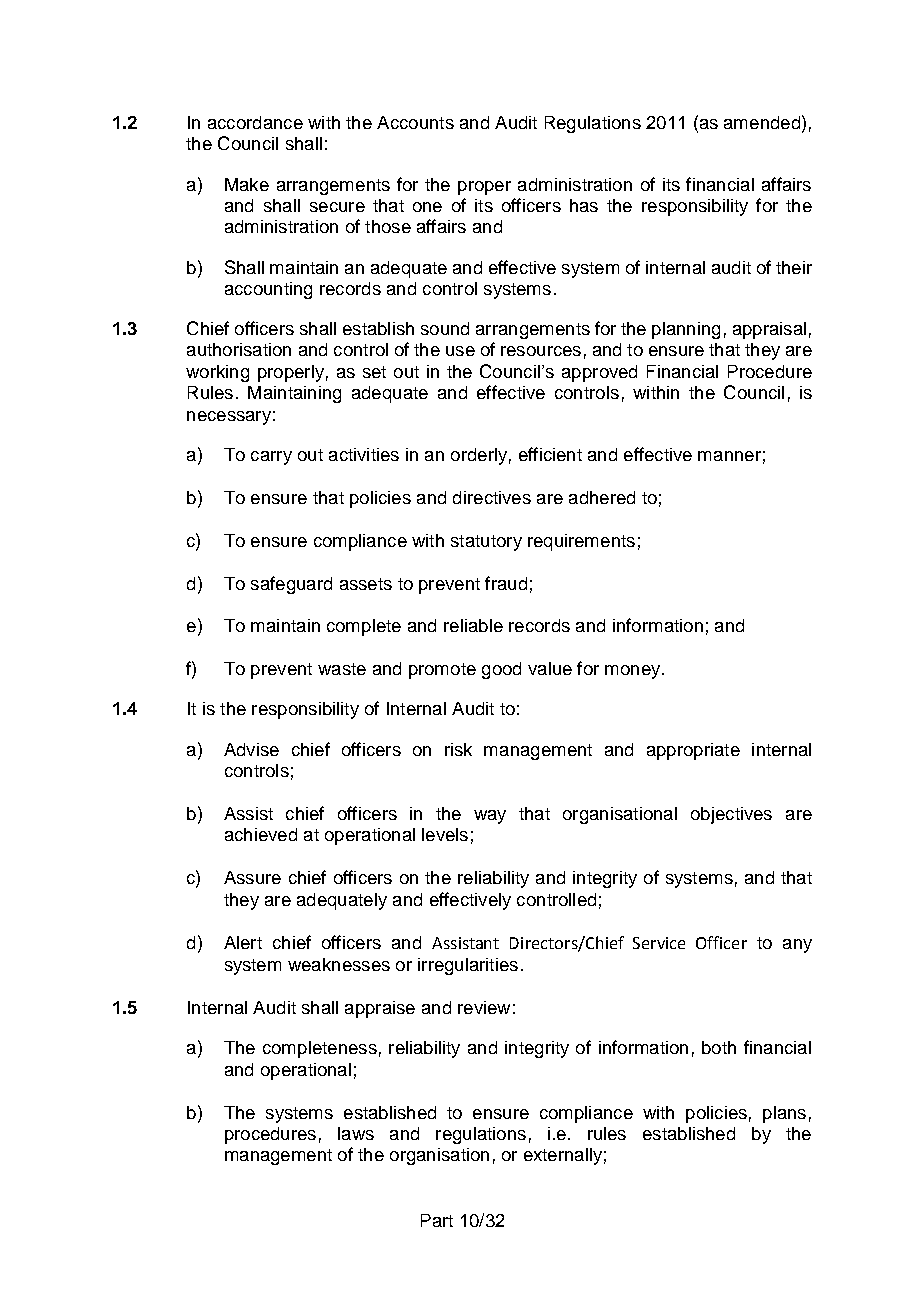  I want to click on accordance, so click(255, 122).
